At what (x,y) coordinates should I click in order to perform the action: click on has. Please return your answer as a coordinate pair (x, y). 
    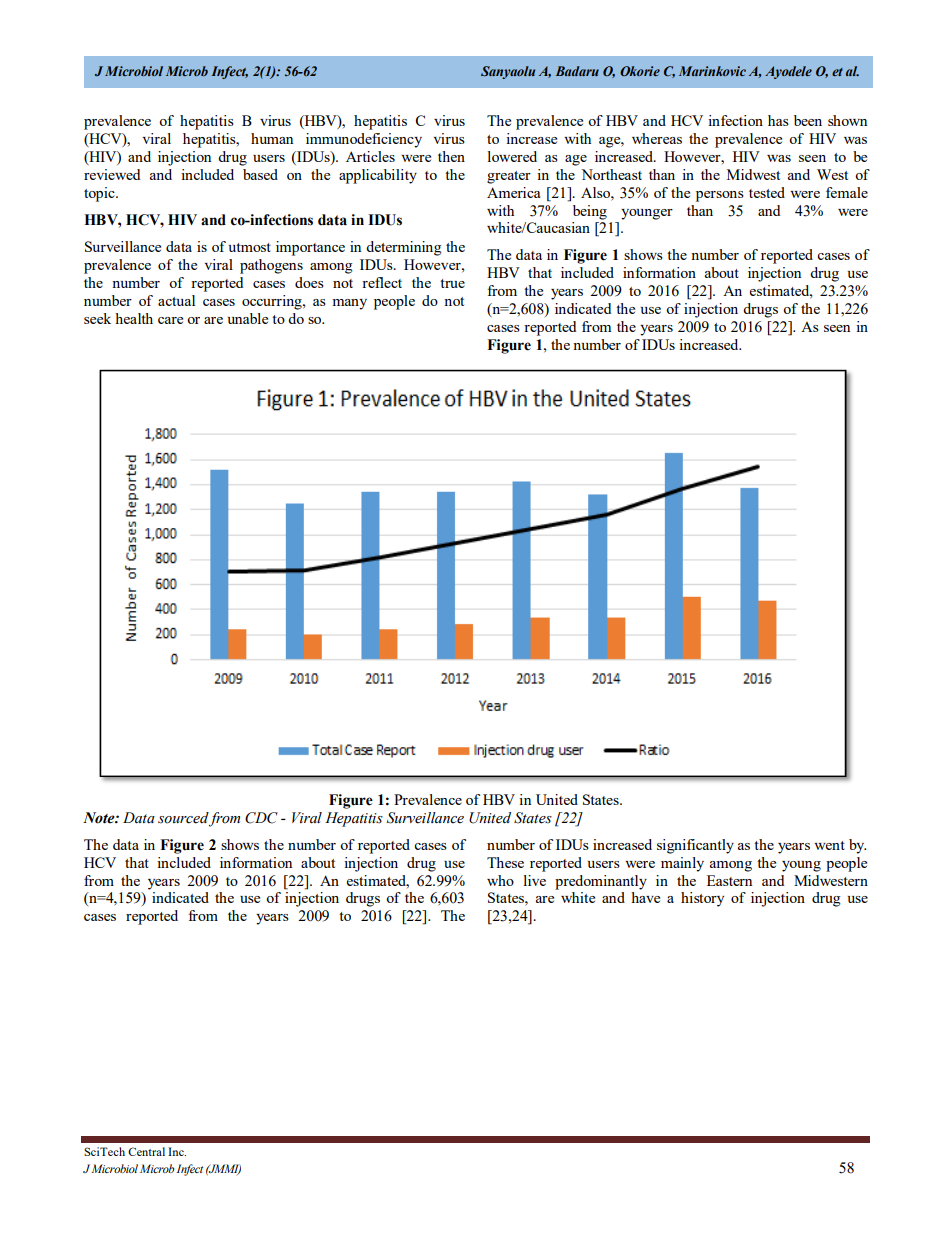
    Looking at the image, I should click on (778, 120).
